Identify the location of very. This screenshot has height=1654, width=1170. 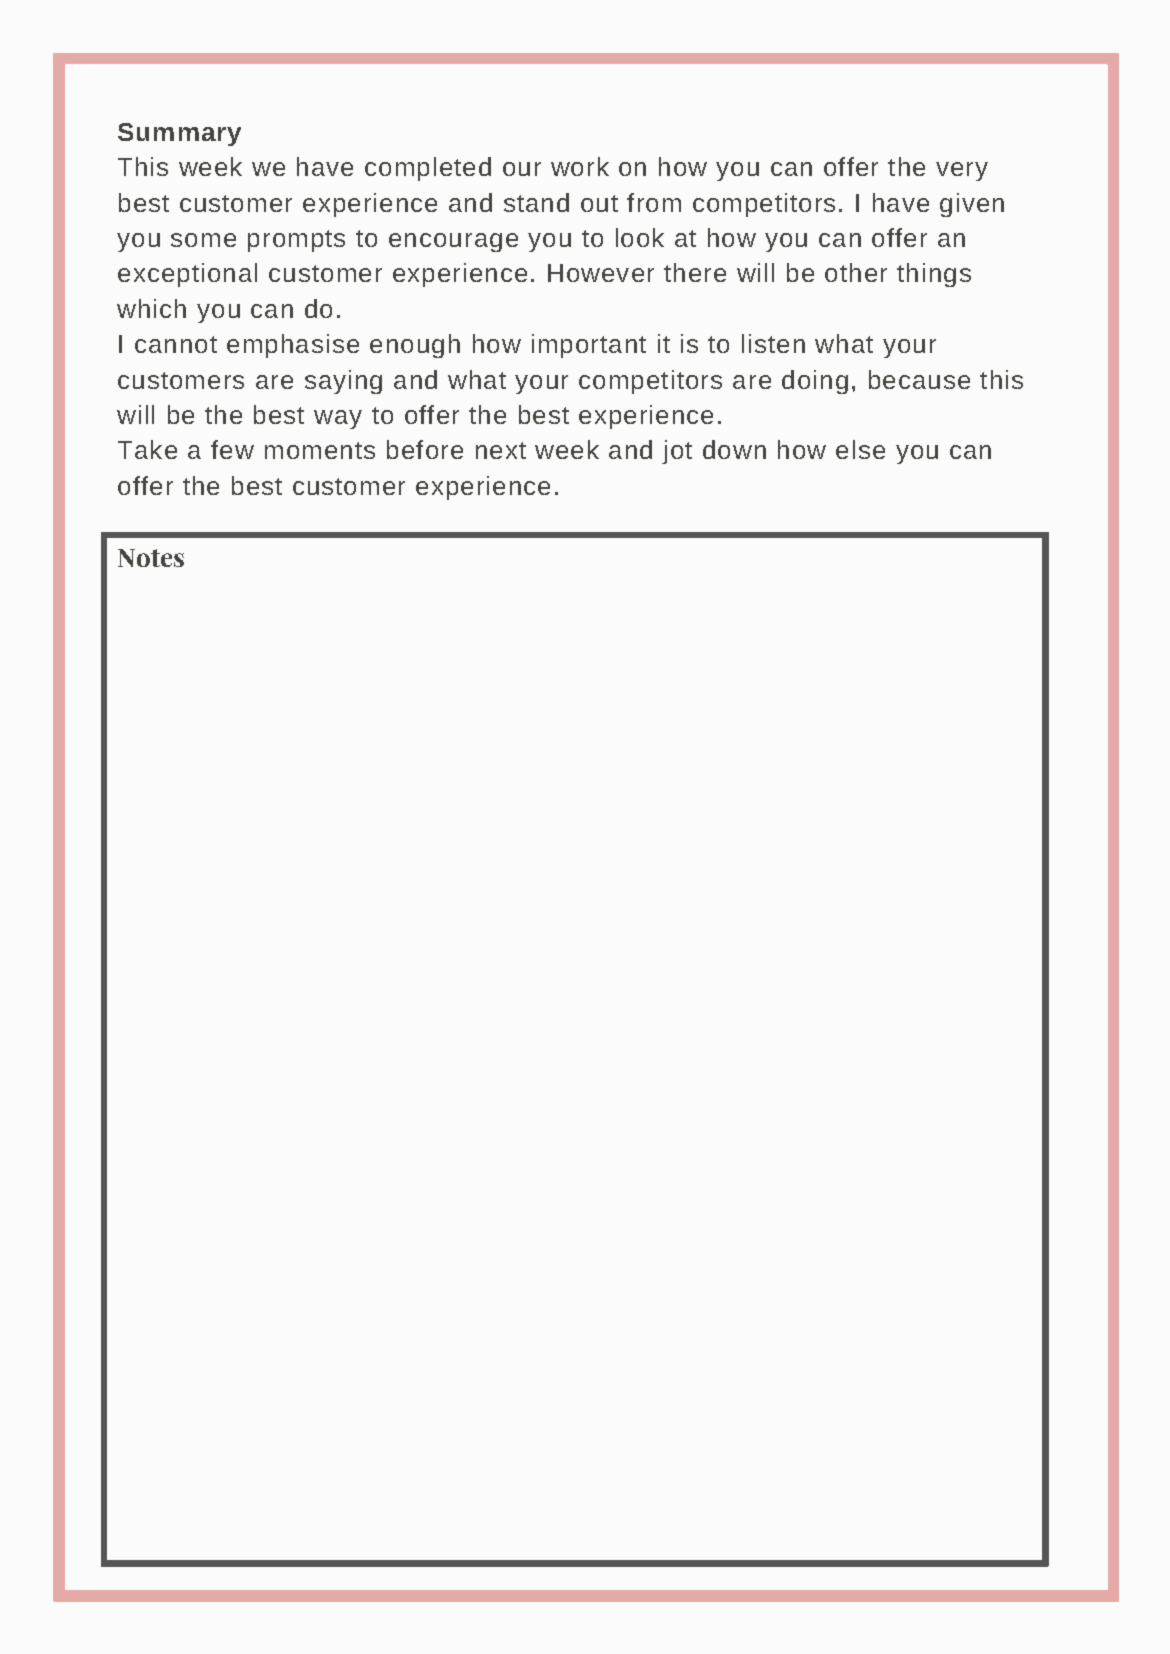
(962, 171).
